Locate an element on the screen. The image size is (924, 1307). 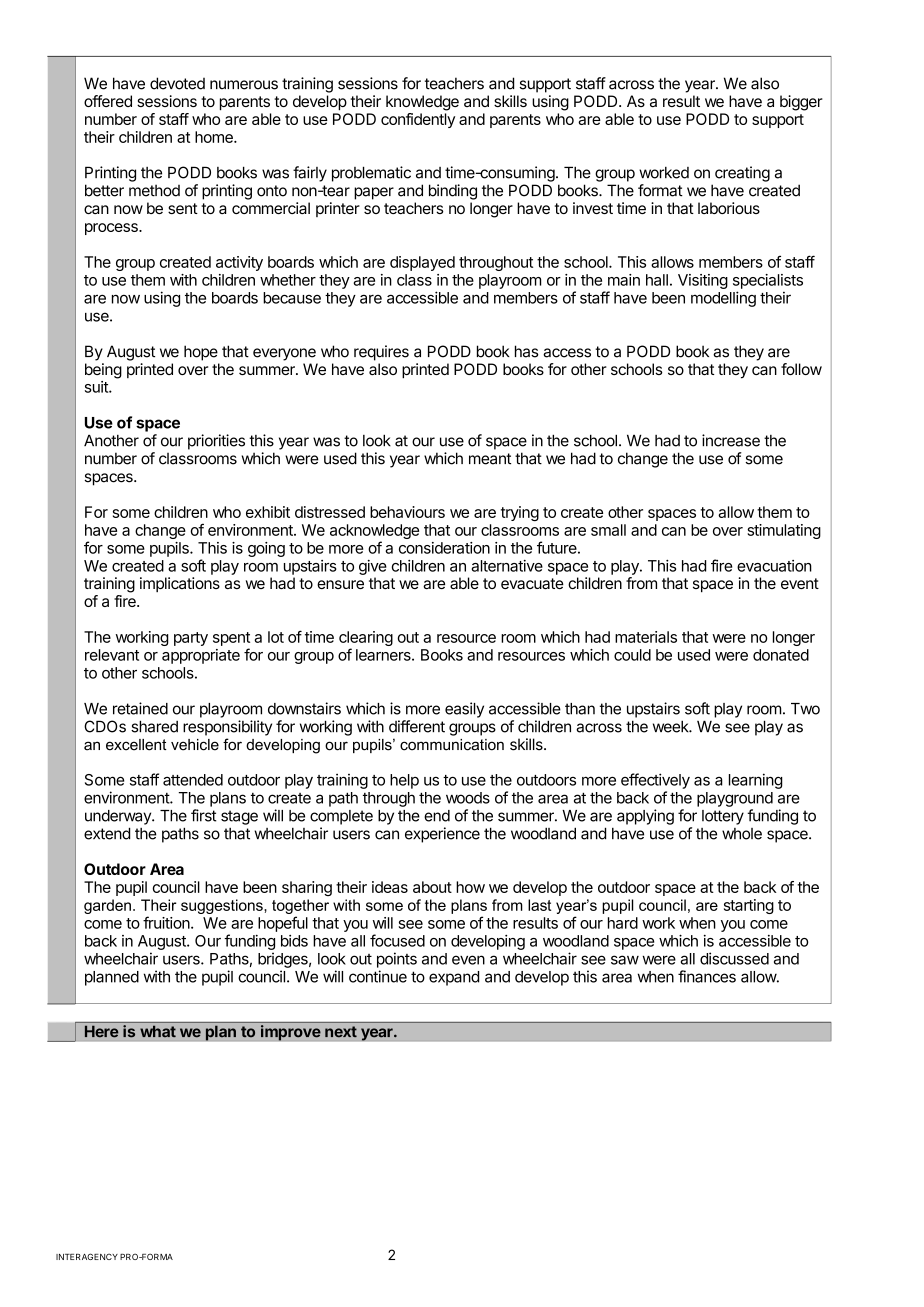
INTERAGENCY is located at coordinates (87, 1256).
